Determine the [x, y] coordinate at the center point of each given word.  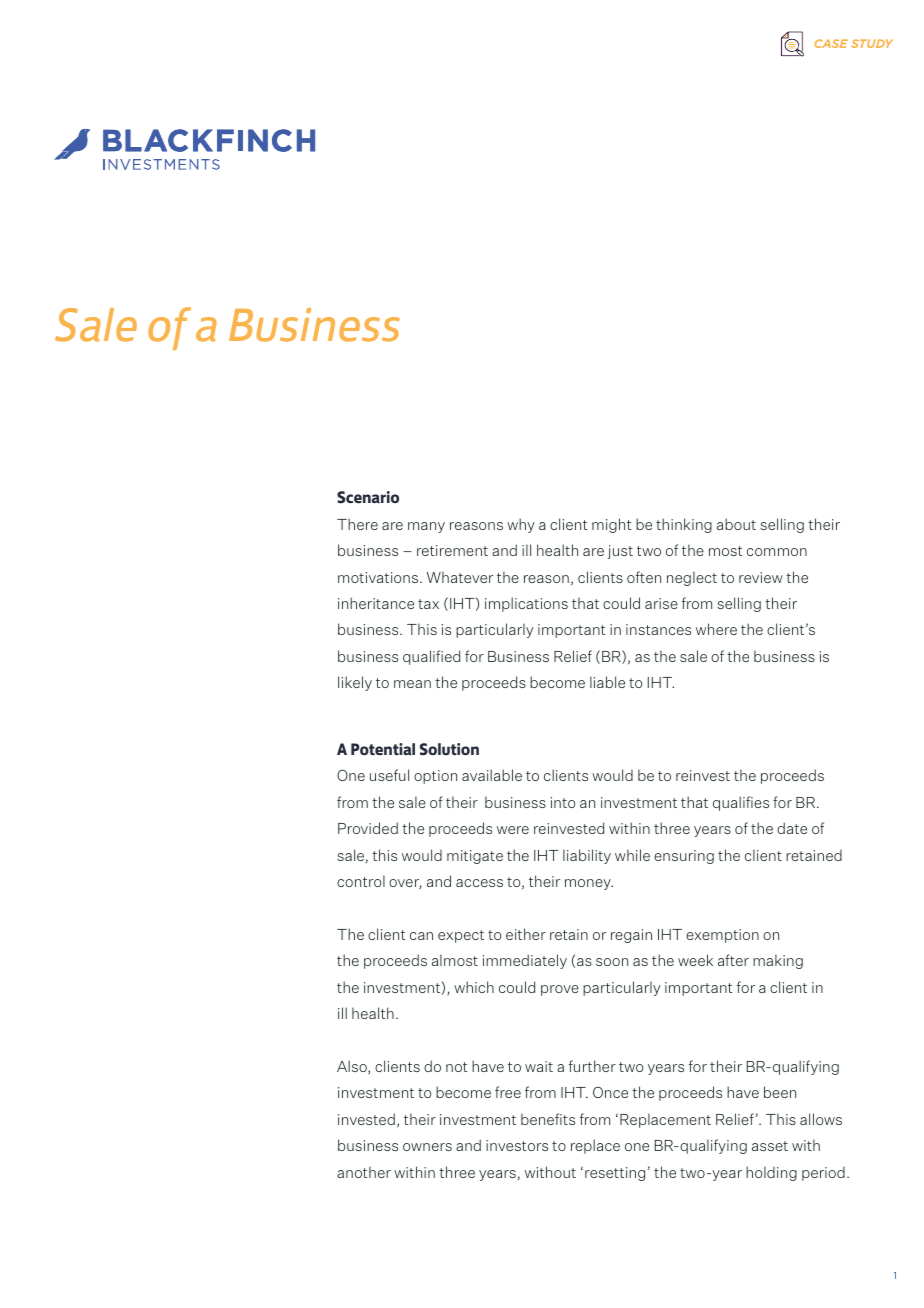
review [761, 577]
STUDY [872, 43]
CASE [831, 43]
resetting [616, 1174]
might [612, 525]
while [632, 855]
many [426, 527]
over [405, 884]
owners [427, 1147]
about [736, 524]
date [792, 828]
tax [428, 604]
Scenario [368, 497]
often [644, 577]
